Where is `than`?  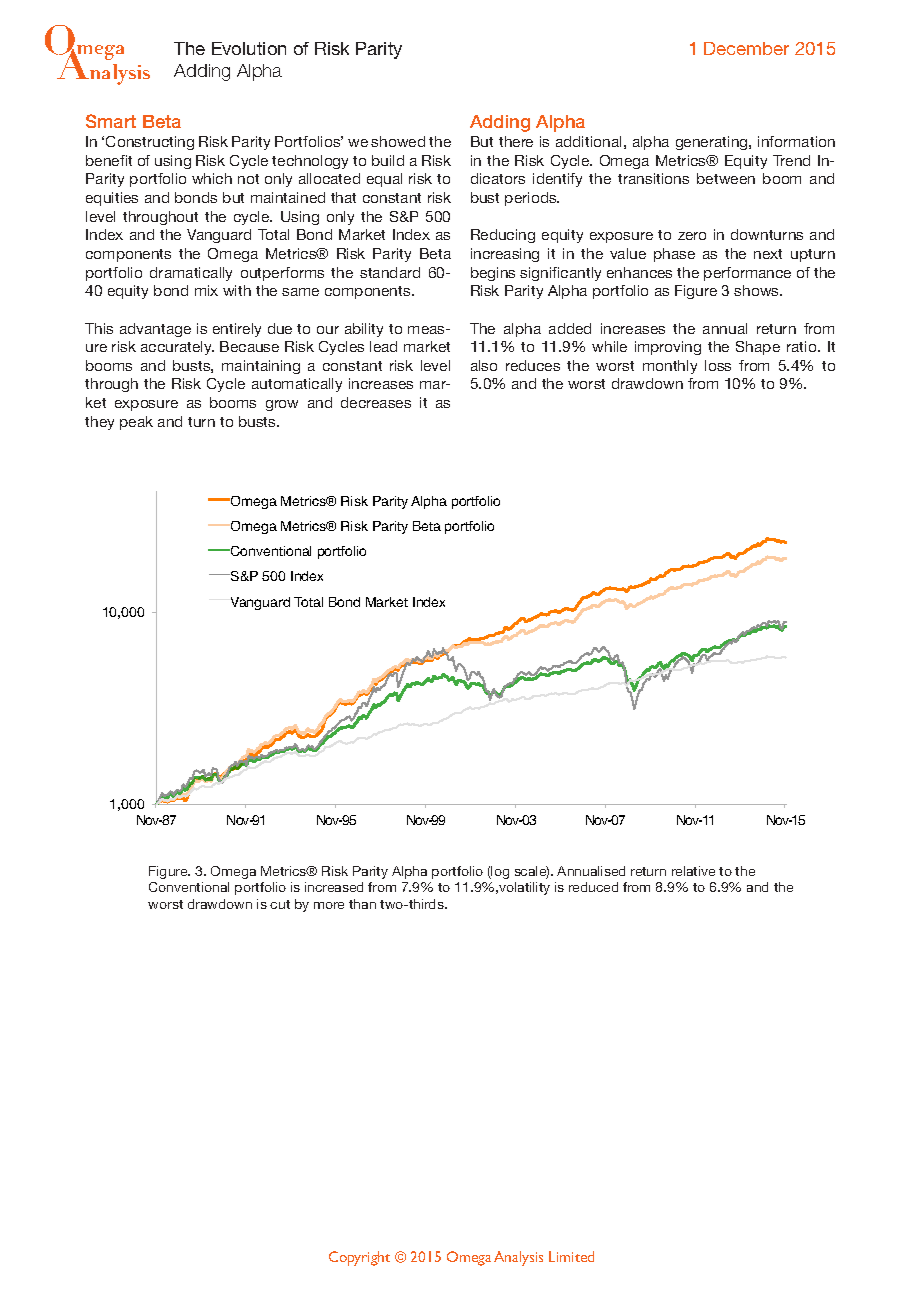 than is located at coordinates (362, 904).
